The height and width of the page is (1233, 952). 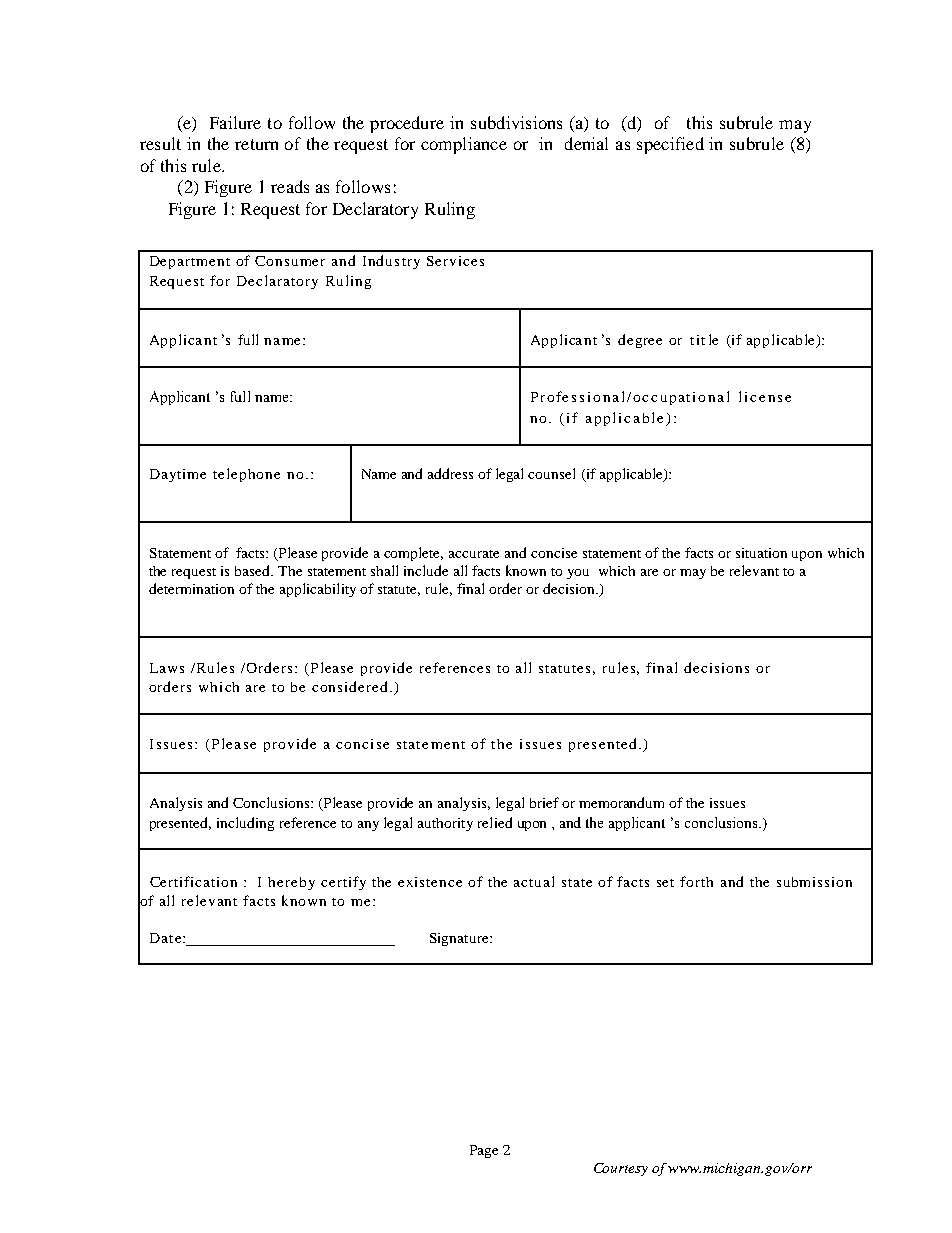 What do you see at coordinates (256, 144) in the page?
I see `return` at bounding box center [256, 144].
